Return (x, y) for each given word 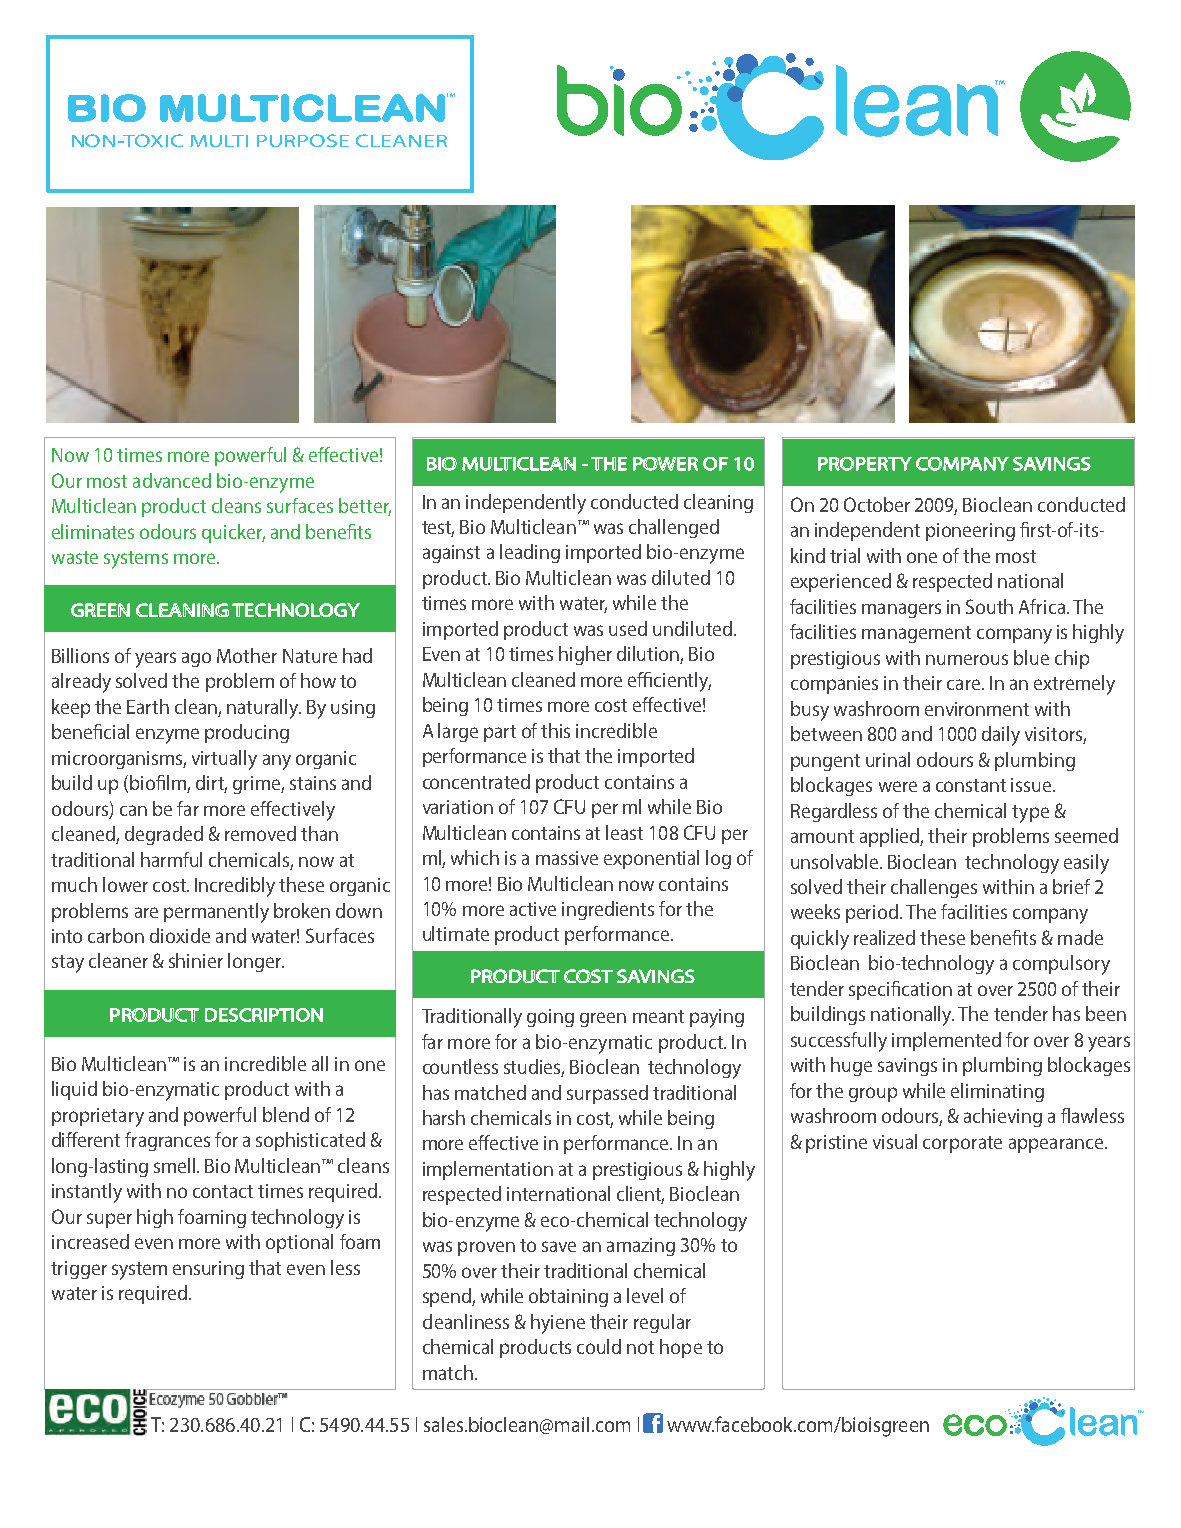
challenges (934, 888)
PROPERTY (865, 464)
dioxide (180, 935)
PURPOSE (303, 140)
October (877, 504)
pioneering (970, 532)
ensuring (208, 1270)
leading (530, 553)
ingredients (608, 910)
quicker (233, 533)
